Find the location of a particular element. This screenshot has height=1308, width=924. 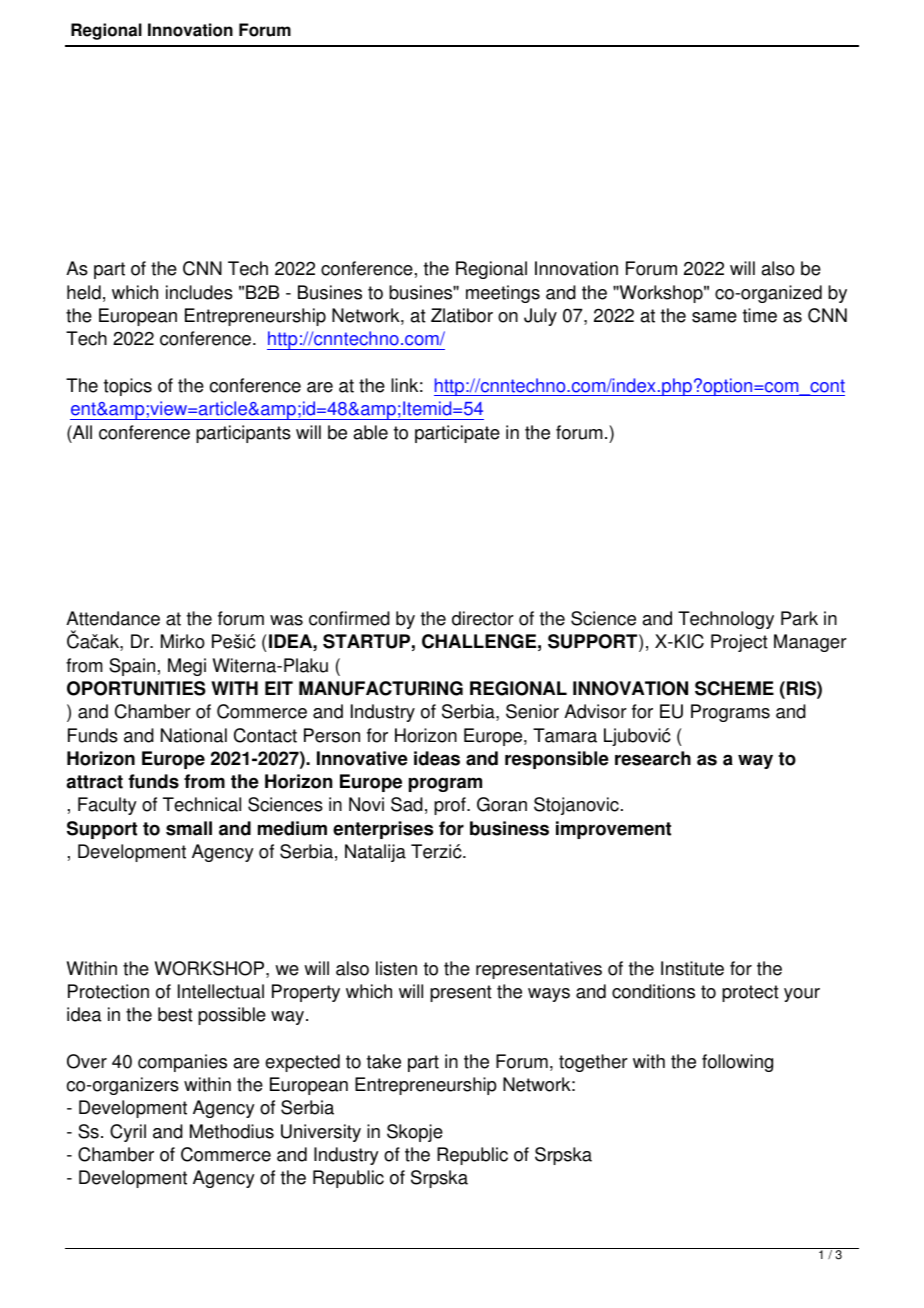

same is located at coordinates (714, 317).
